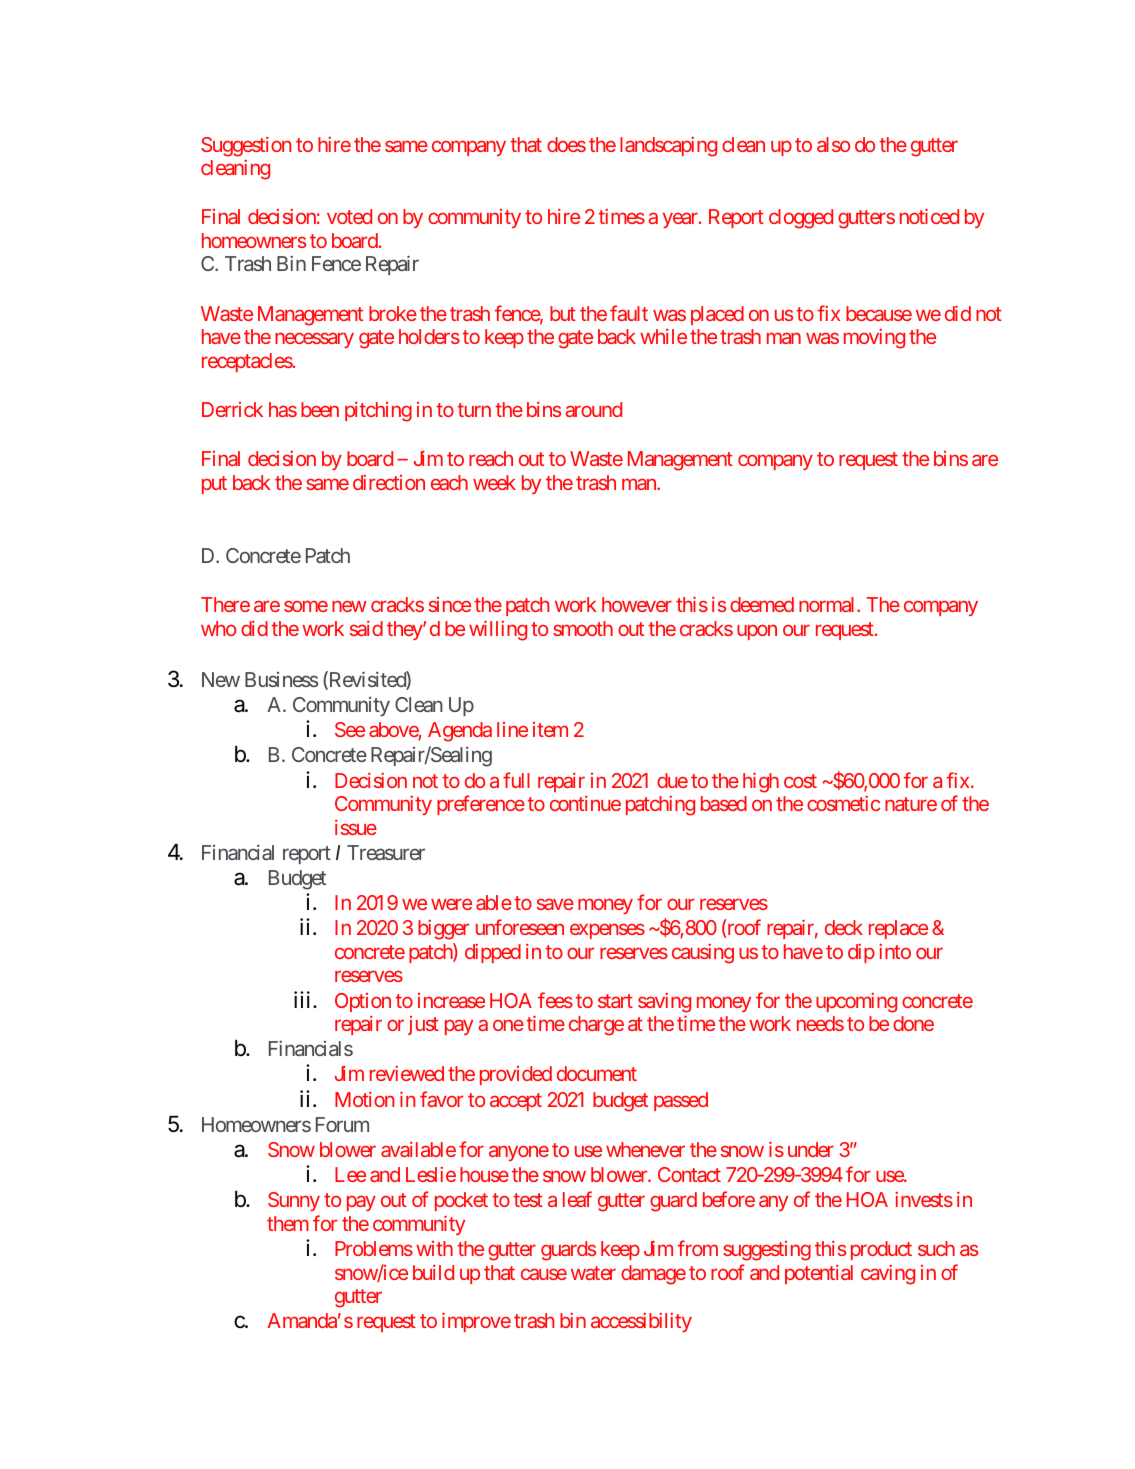 The image size is (1135, 1469). Describe the element at coordinates (668, 147) in the screenshot. I see `landscaping` at that location.
